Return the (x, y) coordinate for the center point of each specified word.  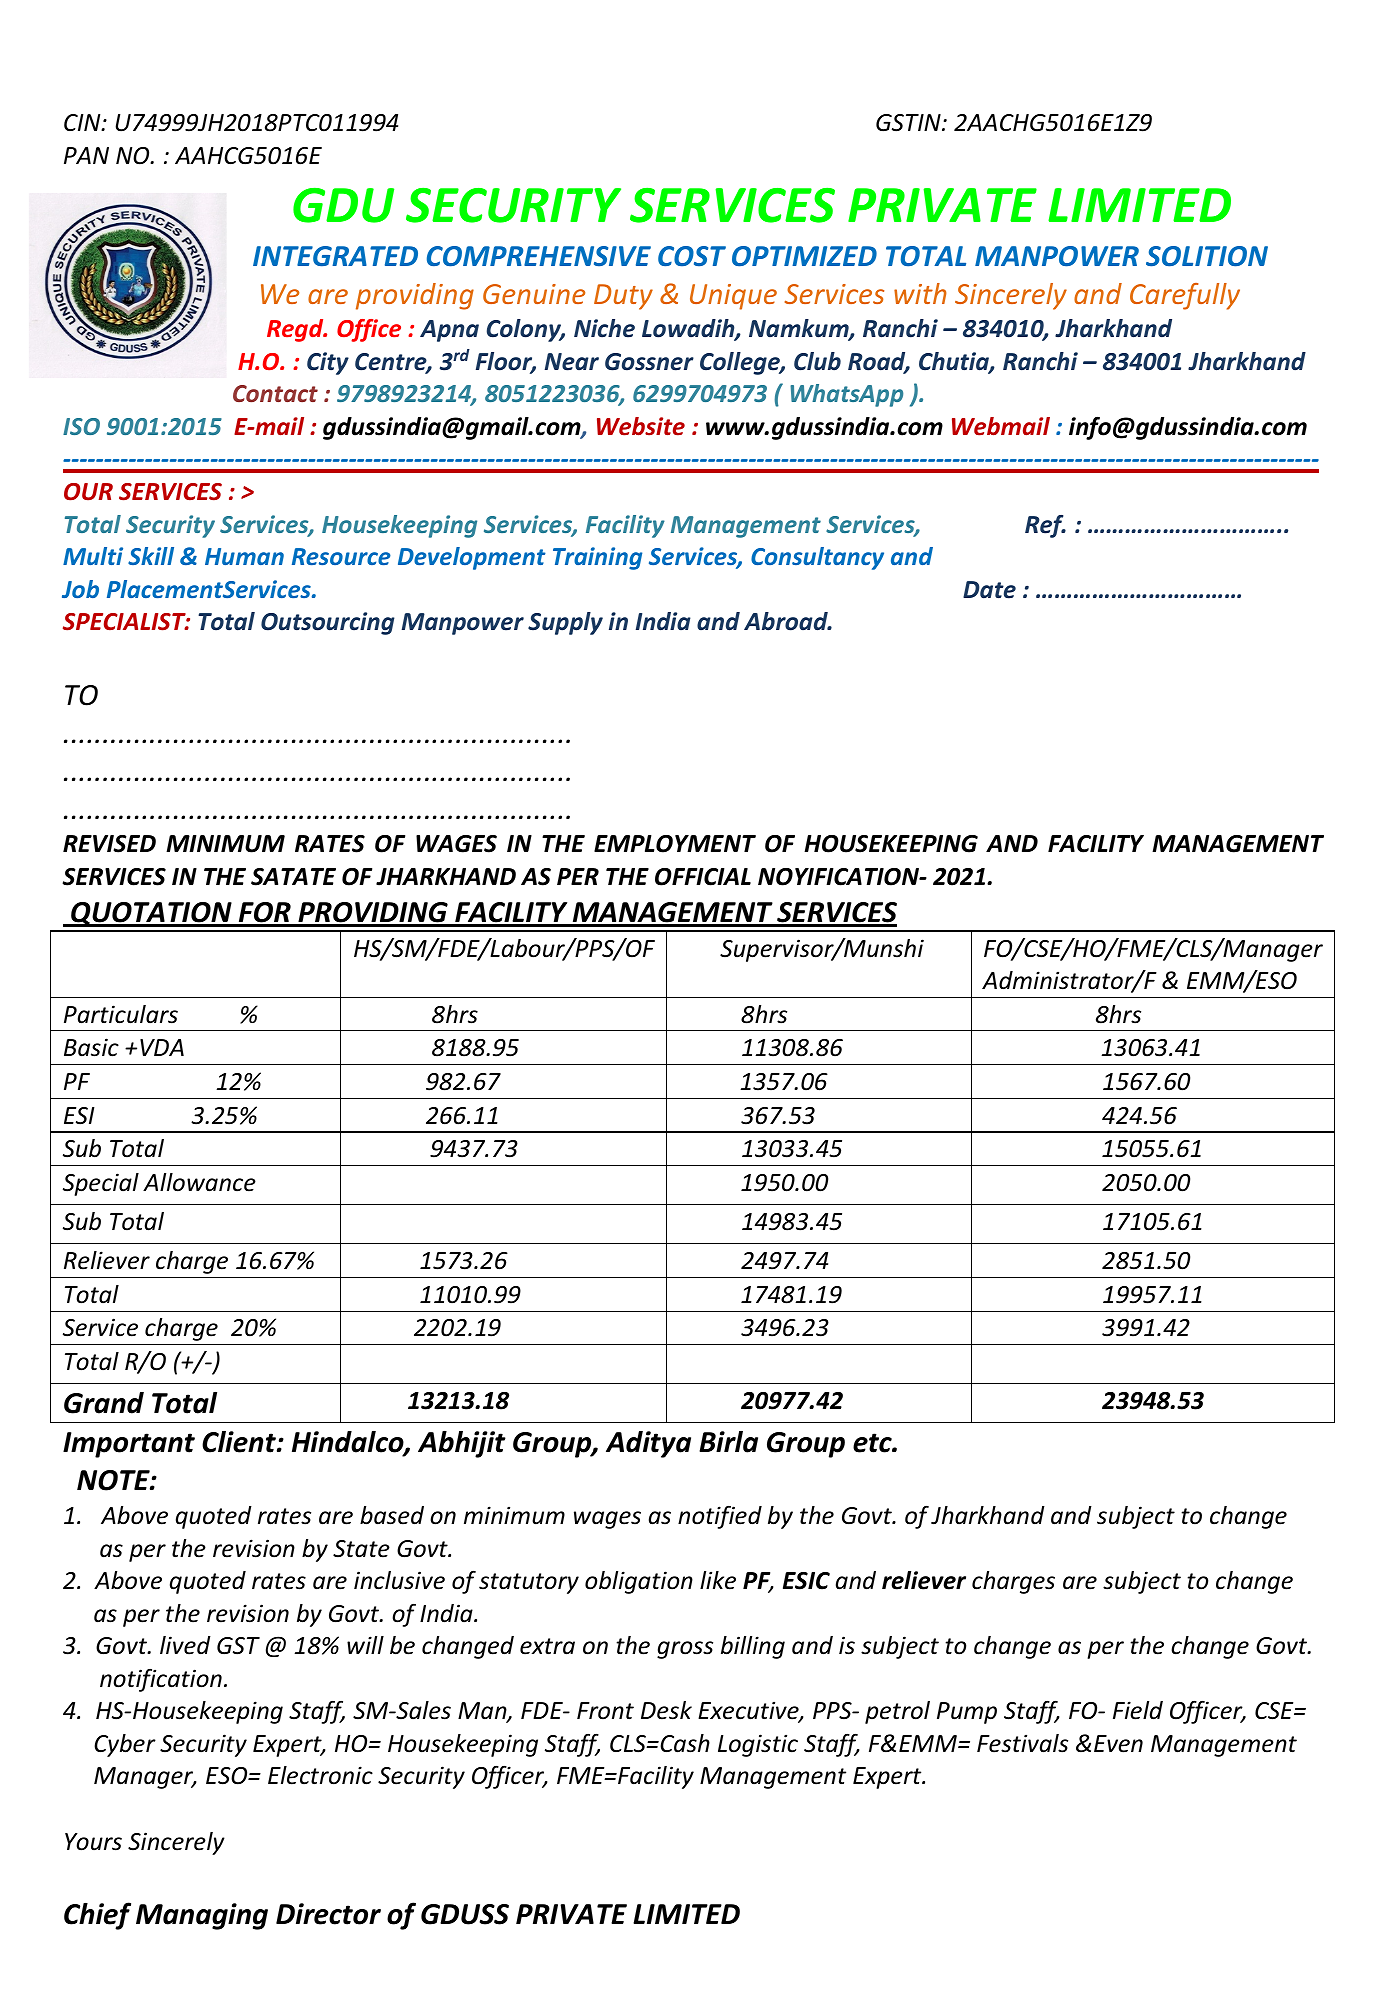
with (920, 293)
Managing (202, 1916)
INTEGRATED (335, 256)
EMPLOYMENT (675, 844)
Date (989, 590)
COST (692, 256)
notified (720, 1517)
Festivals (1022, 1743)
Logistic (758, 1745)
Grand (104, 1403)
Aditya (648, 1444)
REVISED (109, 844)
